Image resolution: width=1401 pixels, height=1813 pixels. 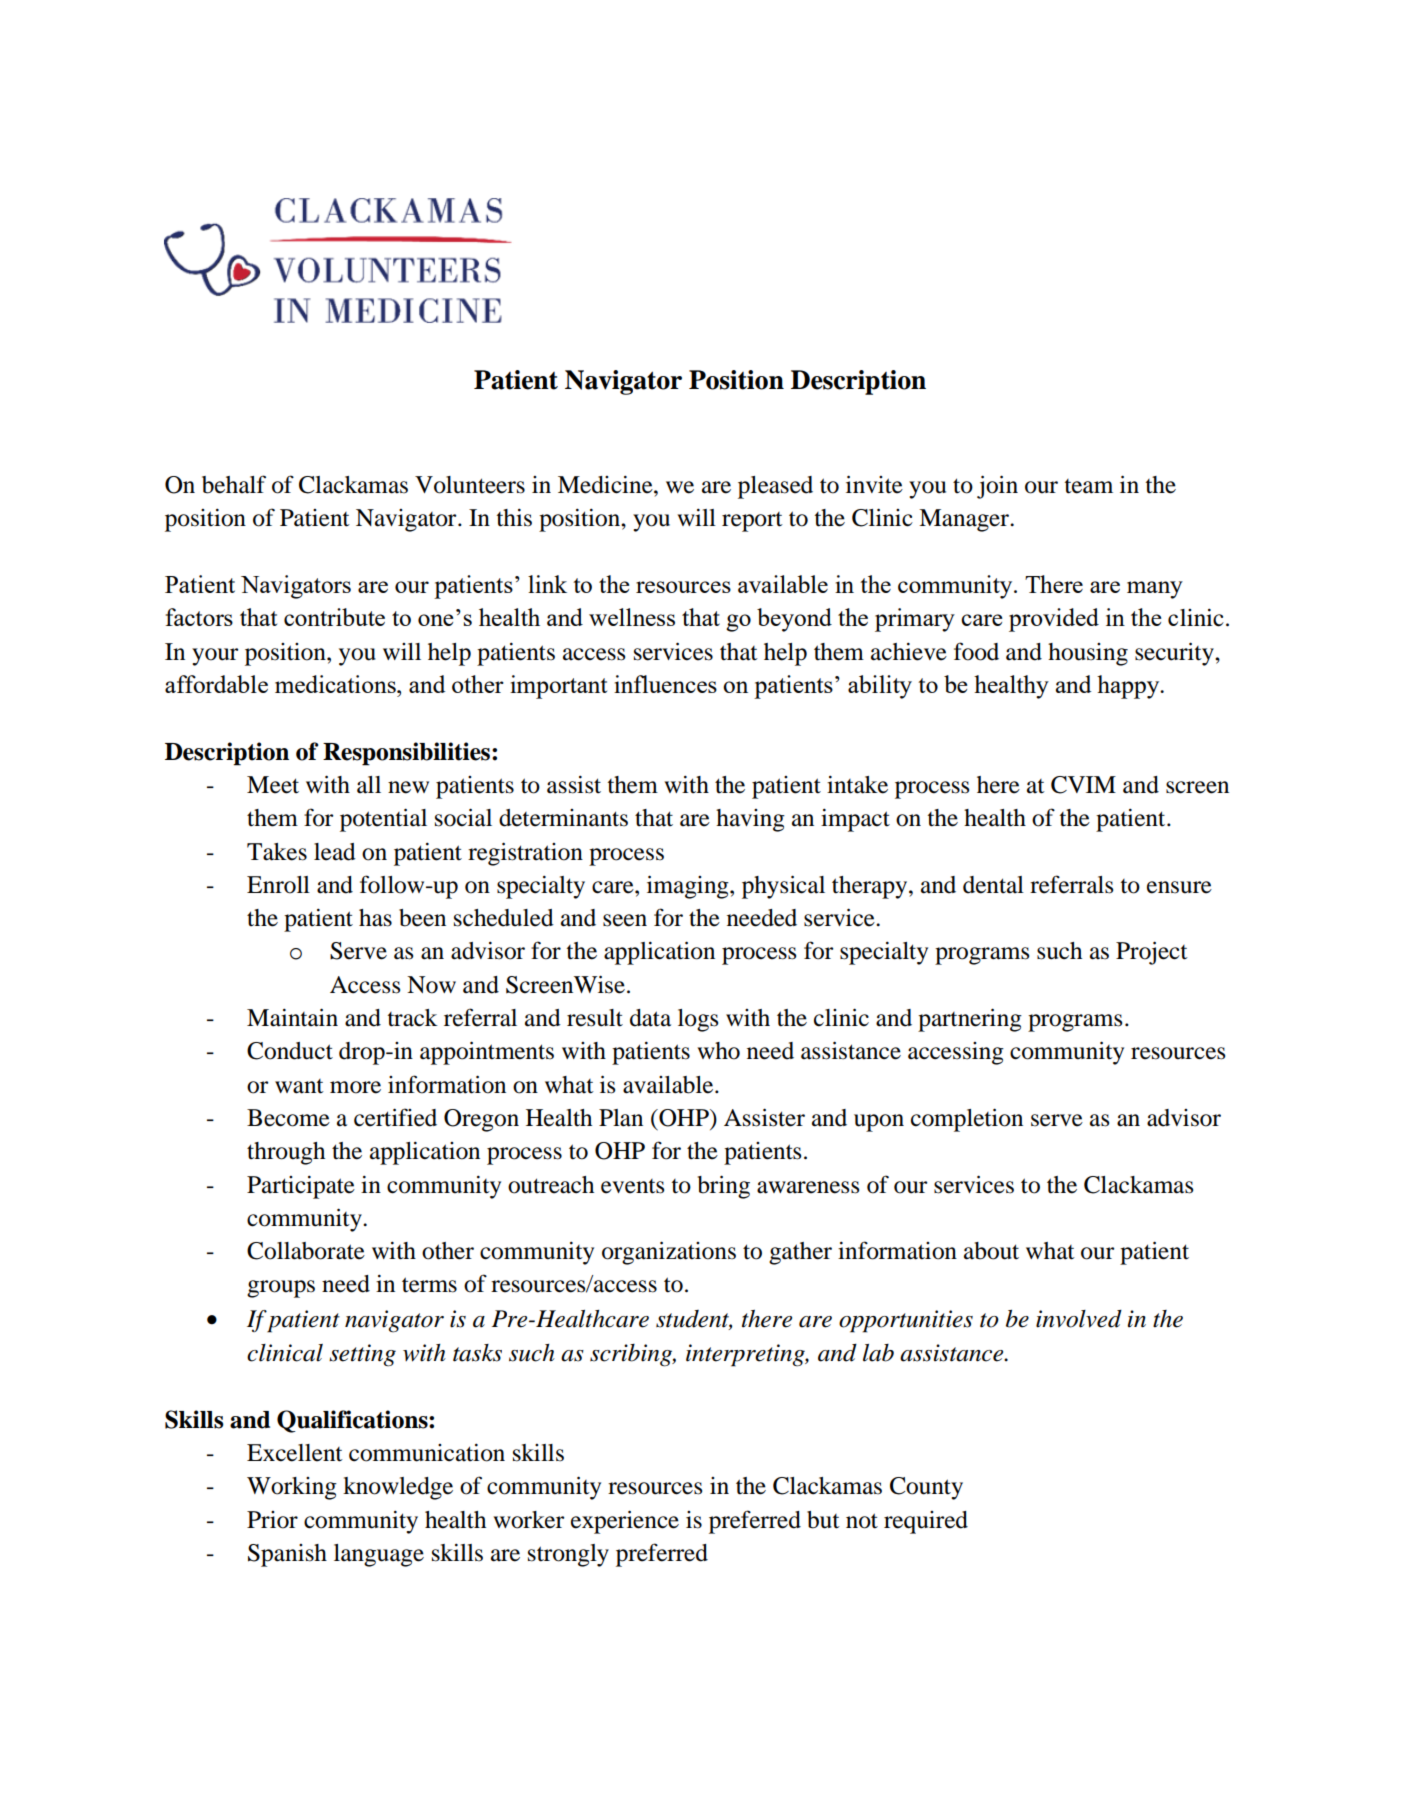 What do you see at coordinates (698, 1020) in the screenshot?
I see `logs` at bounding box center [698, 1020].
